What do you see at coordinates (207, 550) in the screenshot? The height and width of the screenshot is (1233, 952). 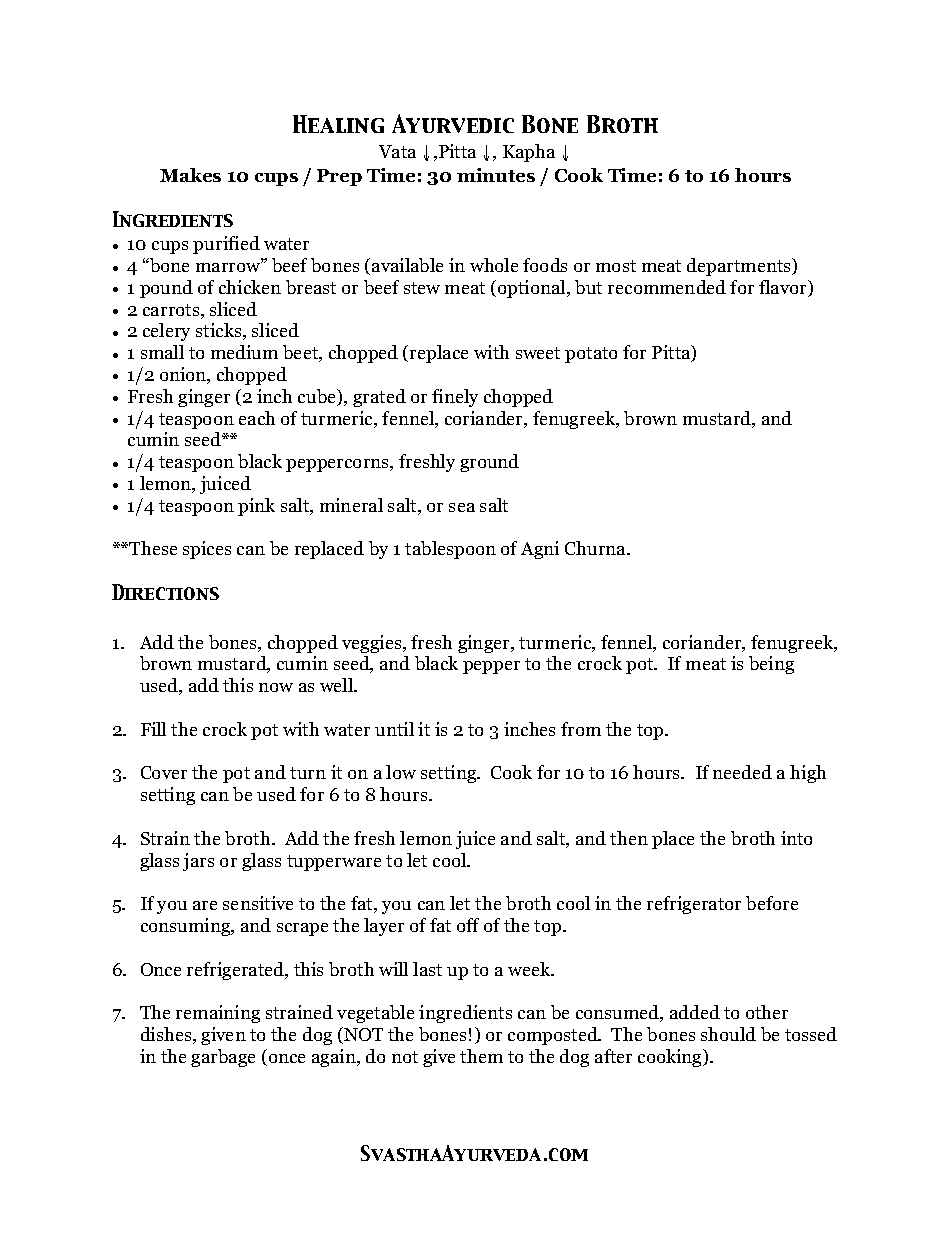 I see `spices` at bounding box center [207, 550].
